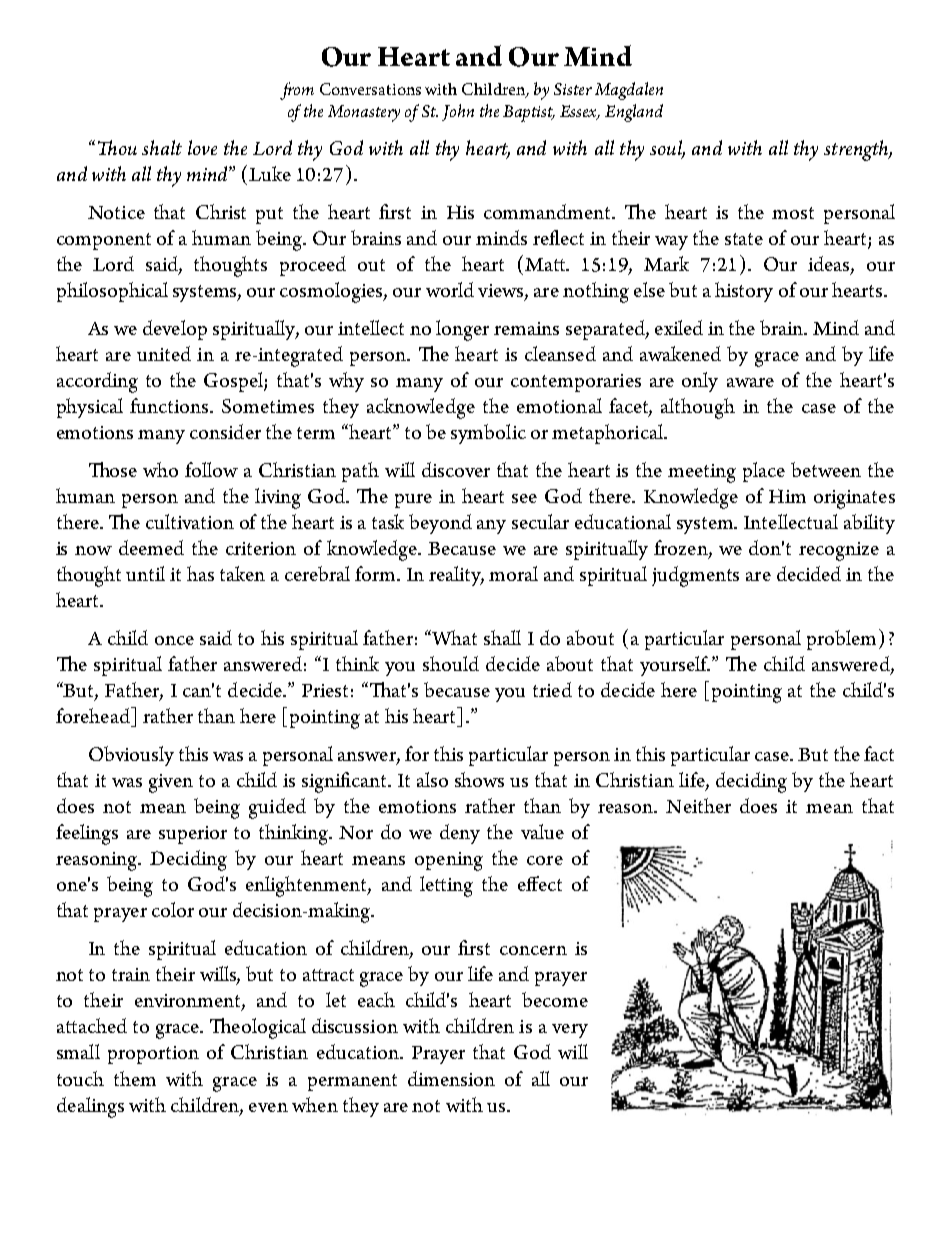 The width and height of the screenshot is (952, 1233). Describe the element at coordinates (843, 639) in the screenshot. I see `problem` at that location.
